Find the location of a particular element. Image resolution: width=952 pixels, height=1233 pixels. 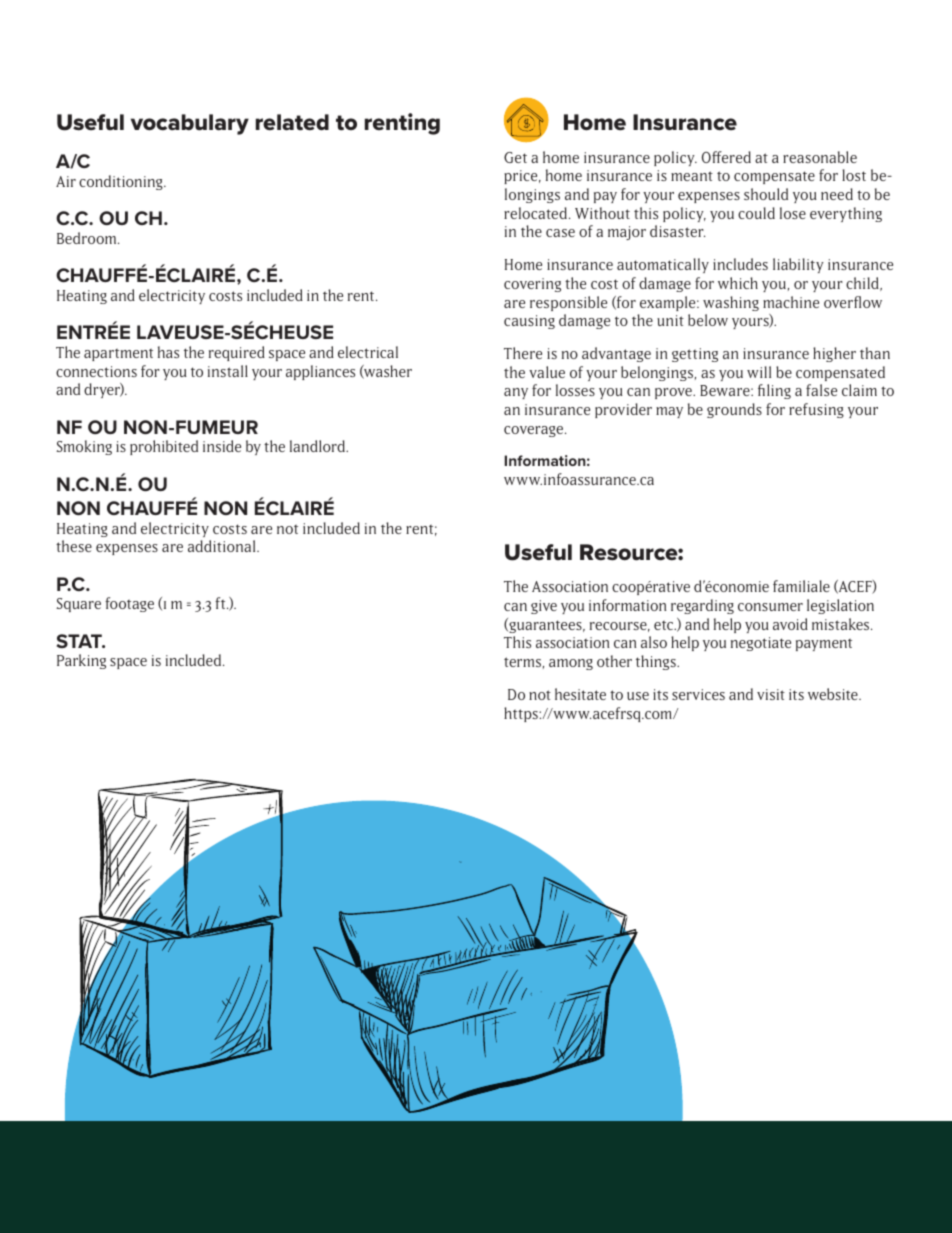

related is located at coordinates (292, 122).
